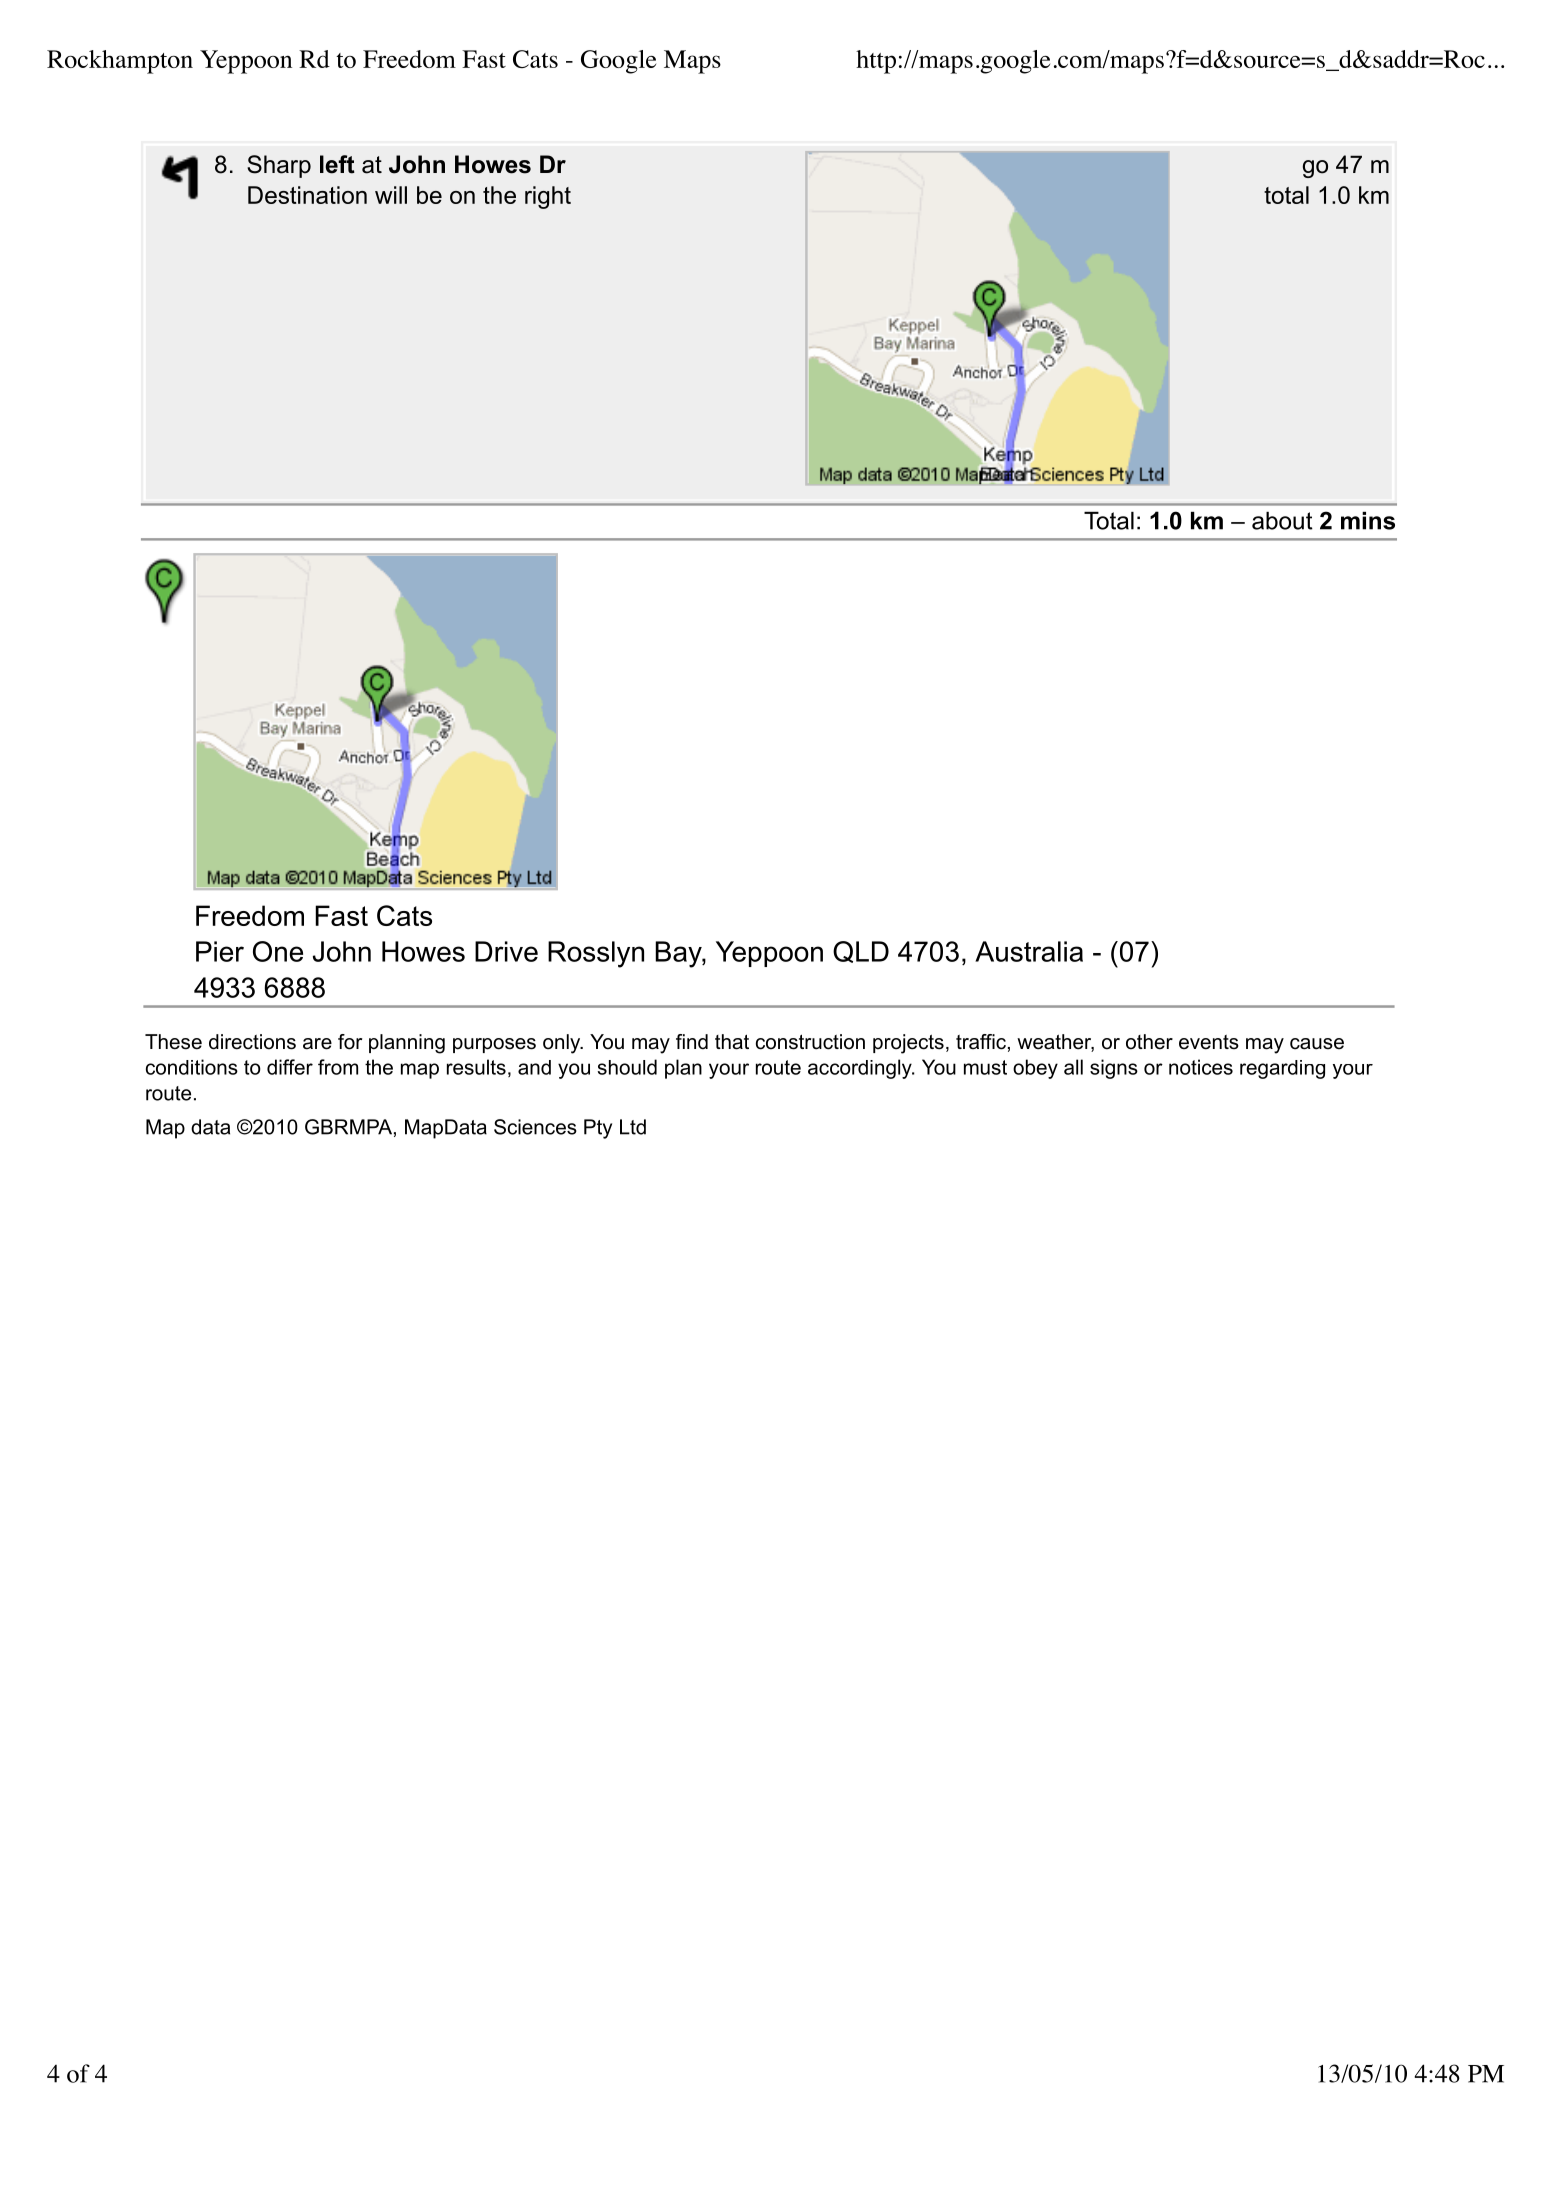 The image size is (1552, 2197). What do you see at coordinates (338, 1067) in the image?
I see `from` at bounding box center [338, 1067].
